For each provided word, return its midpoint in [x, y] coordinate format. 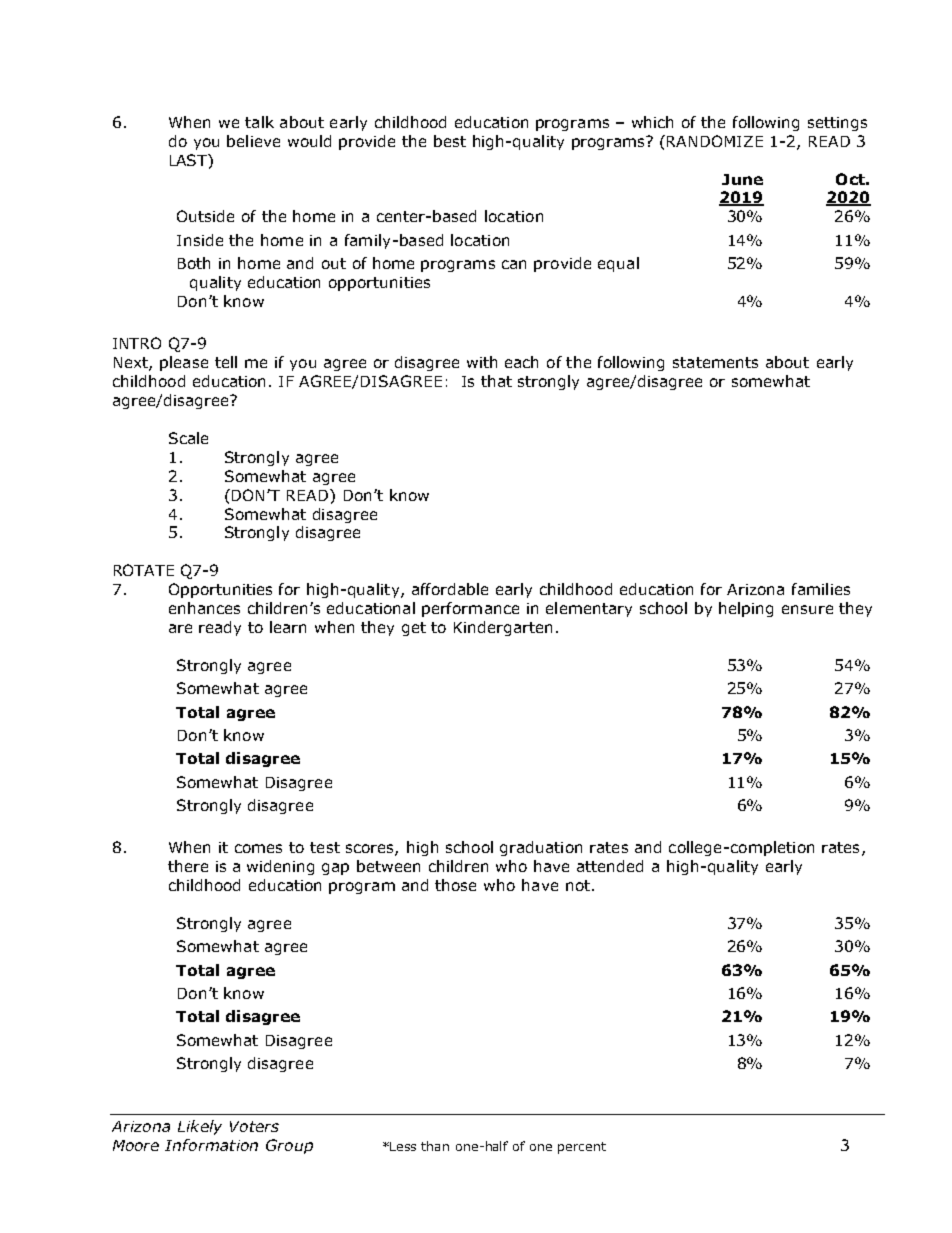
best [450, 141]
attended [610, 866]
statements [715, 362]
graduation [541, 848]
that [496, 381]
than [435, 1146]
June [742, 179]
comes [258, 848]
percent [582, 1148]
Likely [200, 1127]
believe [253, 141]
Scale [188, 438]
